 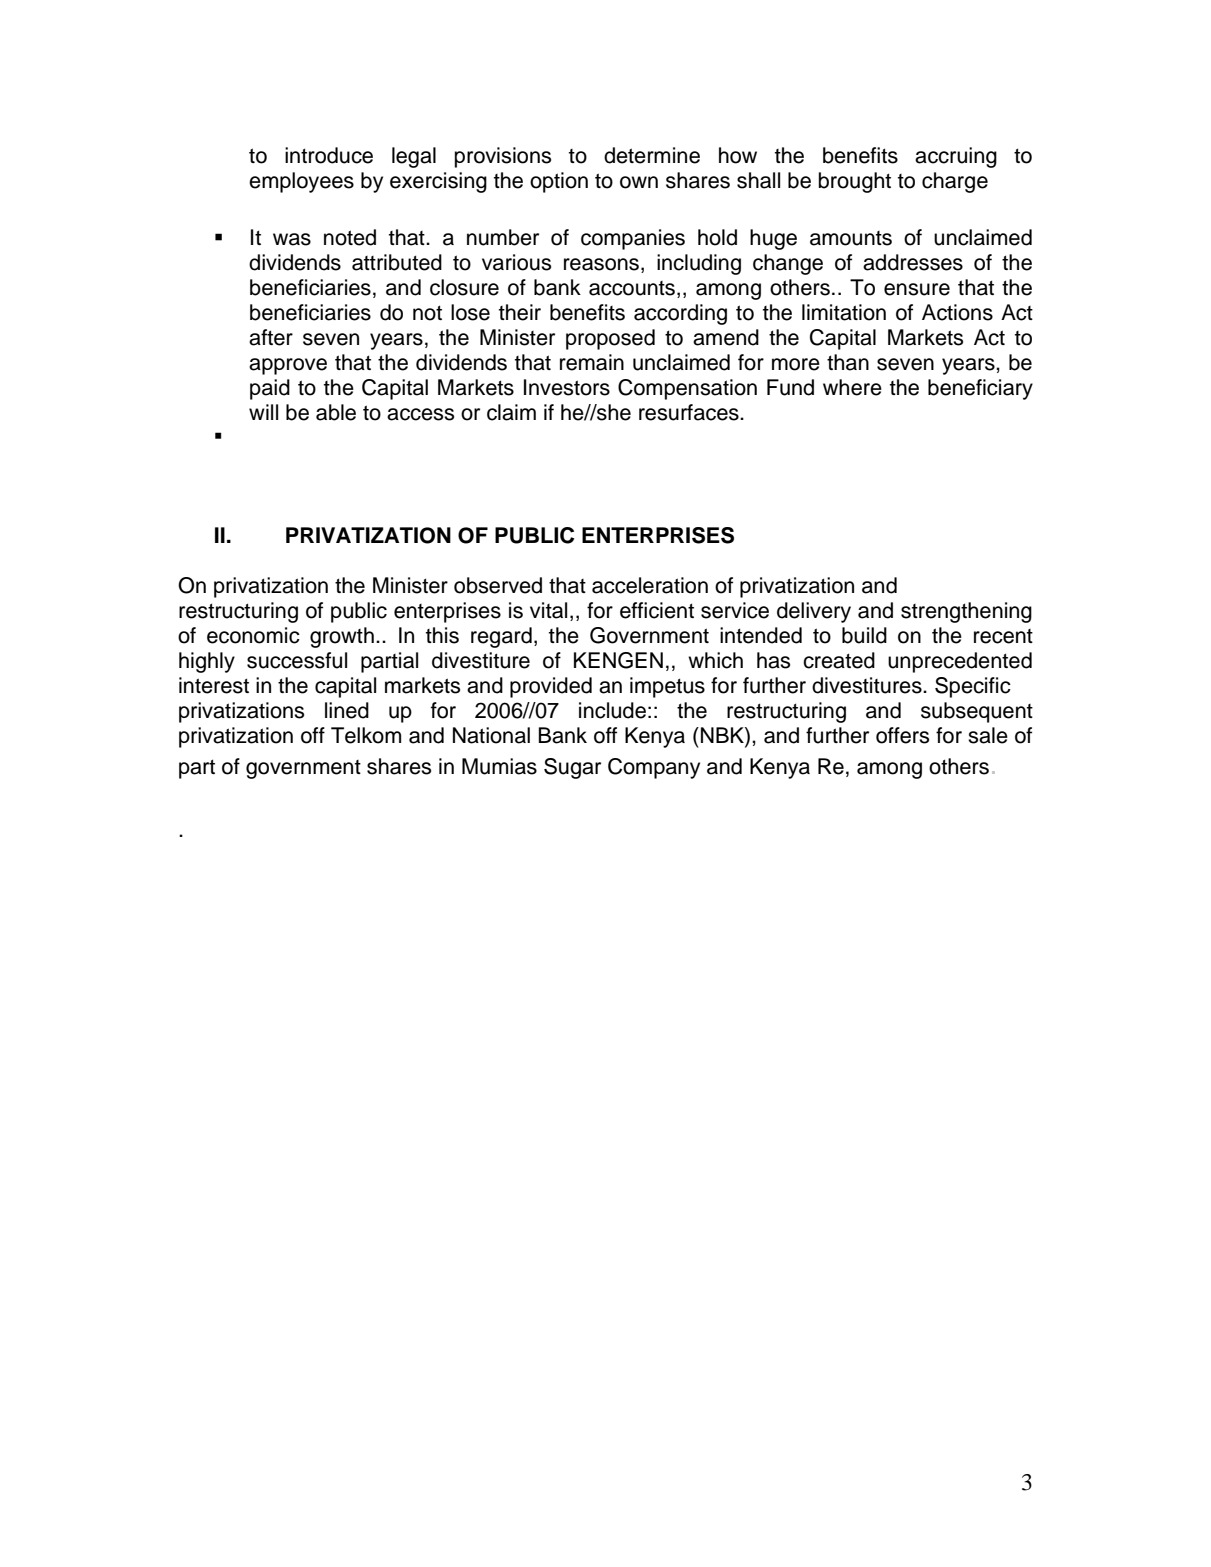 What do you see at coordinates (848, 362) in the document?
I see `than` at bounding box center [848, 362].
